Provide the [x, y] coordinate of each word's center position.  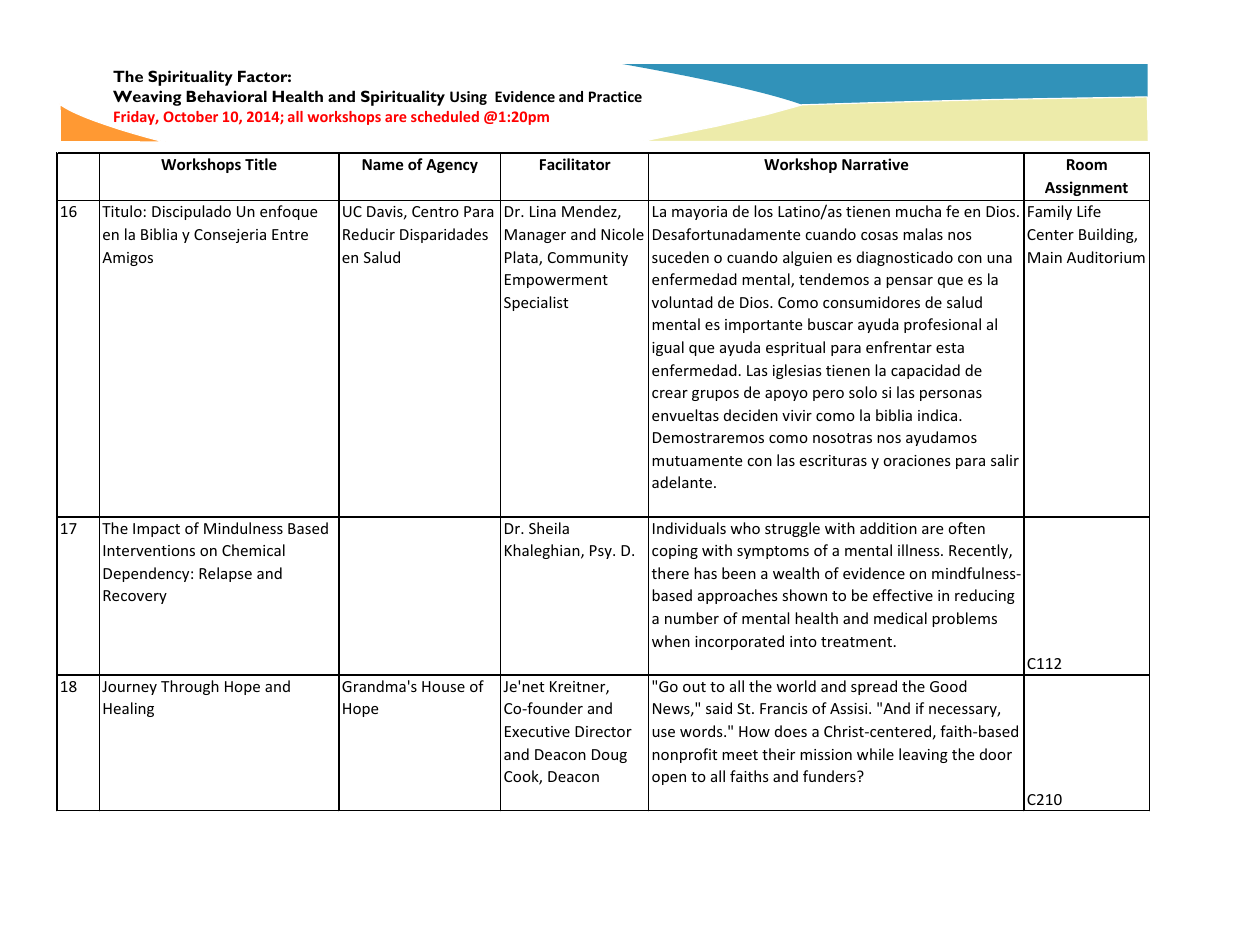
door [996, 754]
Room [1087, 164]
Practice [615, 96]
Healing [128, 709]
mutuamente [697, 461]
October [190, 116]
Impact [156, 530]
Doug [609, 756]
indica [939, 415]
